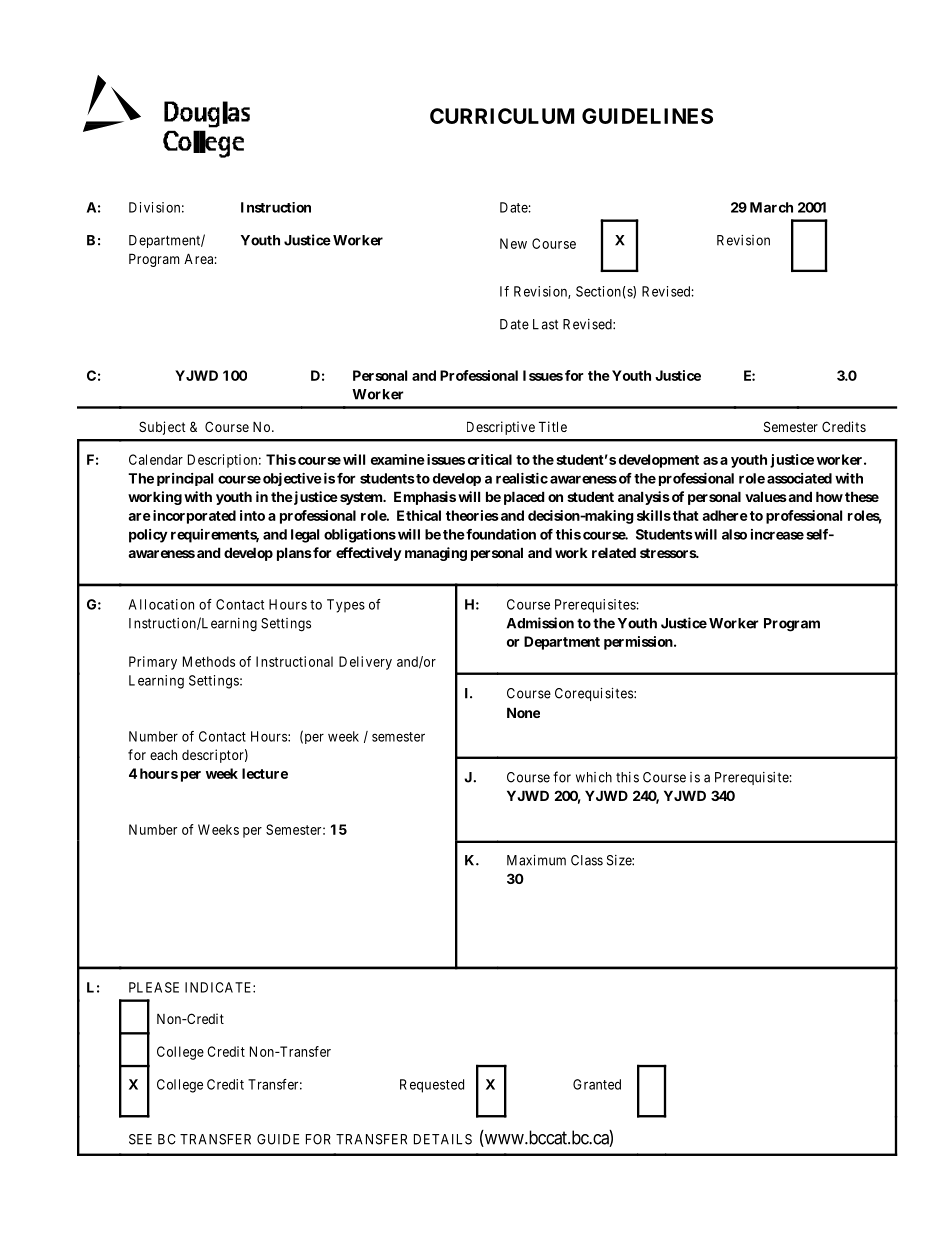 The height and width of the screenshot is (1233, 952). Describe the element at coordinates (799, 478) in the screenshot. I see `associated` at that location.
